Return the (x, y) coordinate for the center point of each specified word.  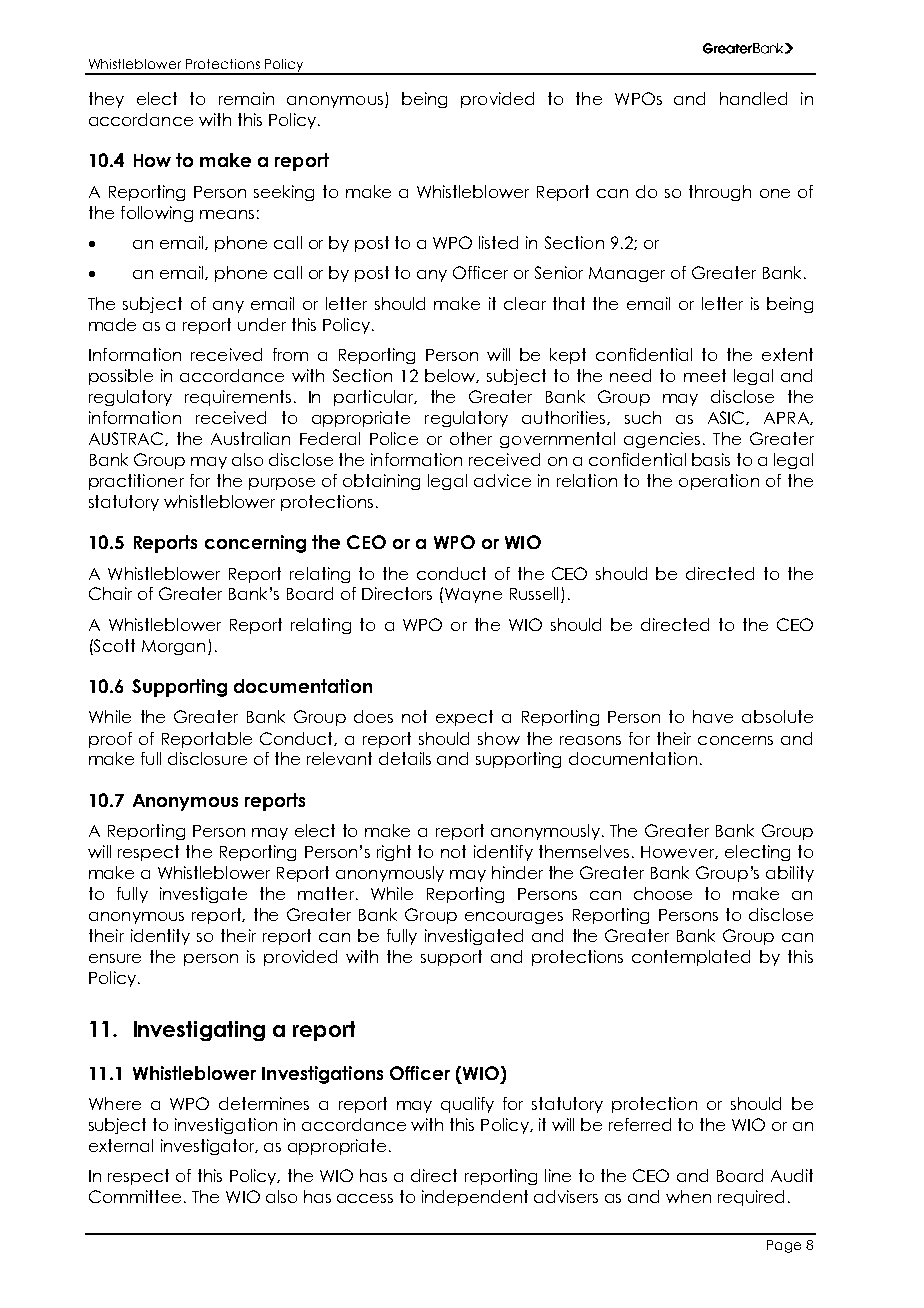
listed (498, 242)
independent (475, 1198)
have (713, 716)
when (688, 1196)
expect (464, 718)
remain (246, 98)
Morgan (173, 647)
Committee (135, 1196)
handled (753, 98)
